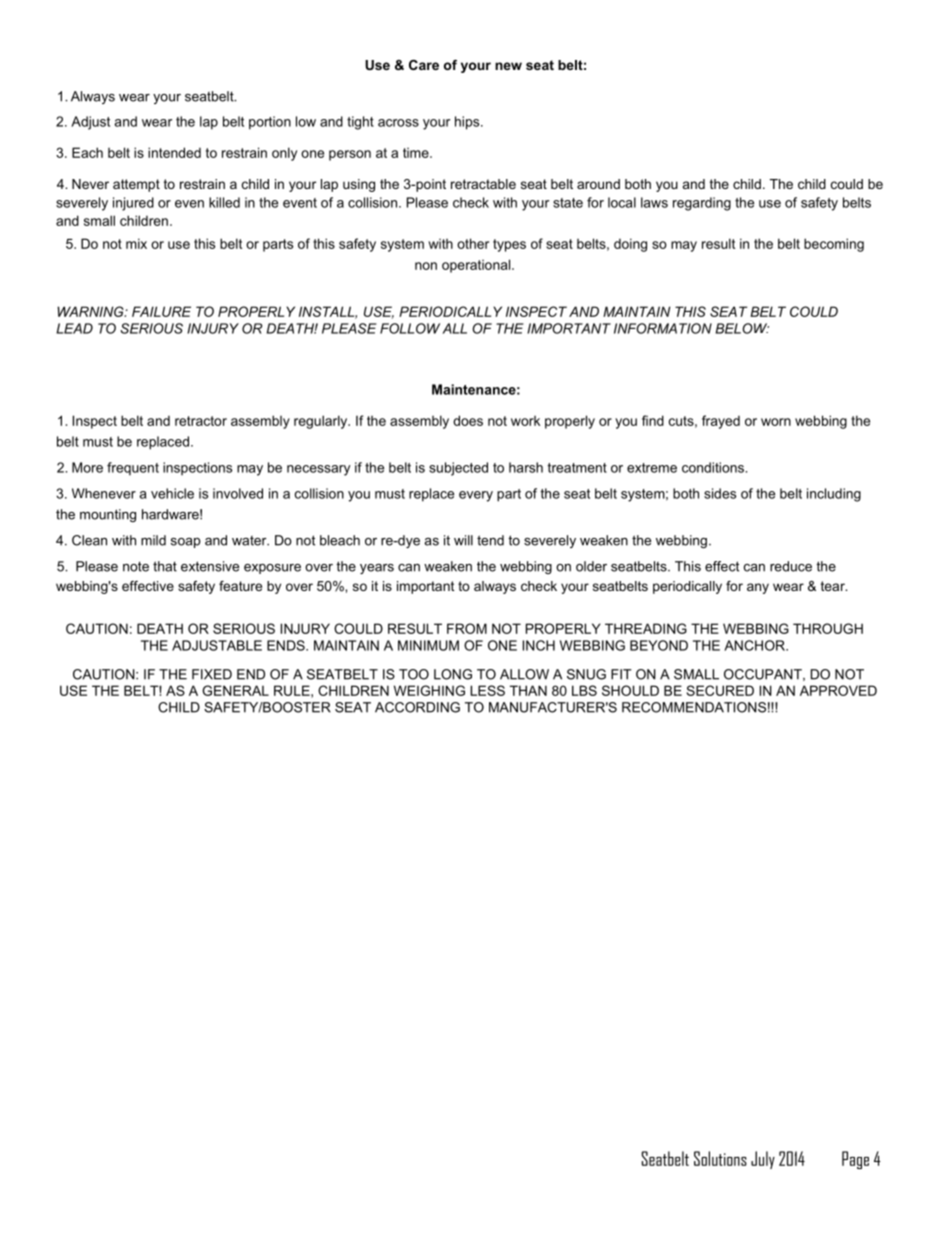 This screenshot has height=1233, width=952. What do you see at coordinates (468, 420) in the screenshot?
I see `does` at bounding box center [468, 420].
